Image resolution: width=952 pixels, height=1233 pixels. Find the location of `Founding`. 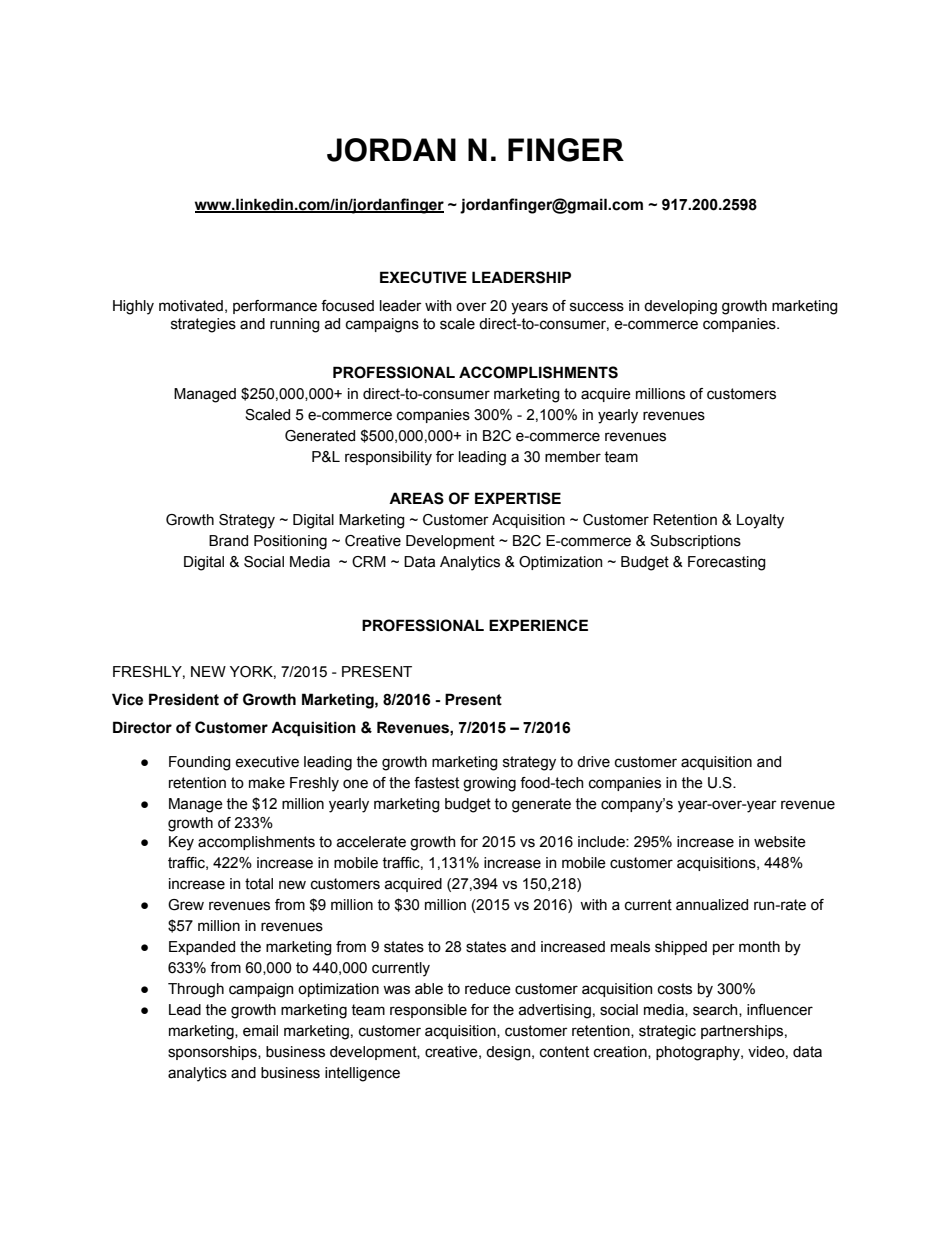

Founding is located at coordinates (200, 763).
